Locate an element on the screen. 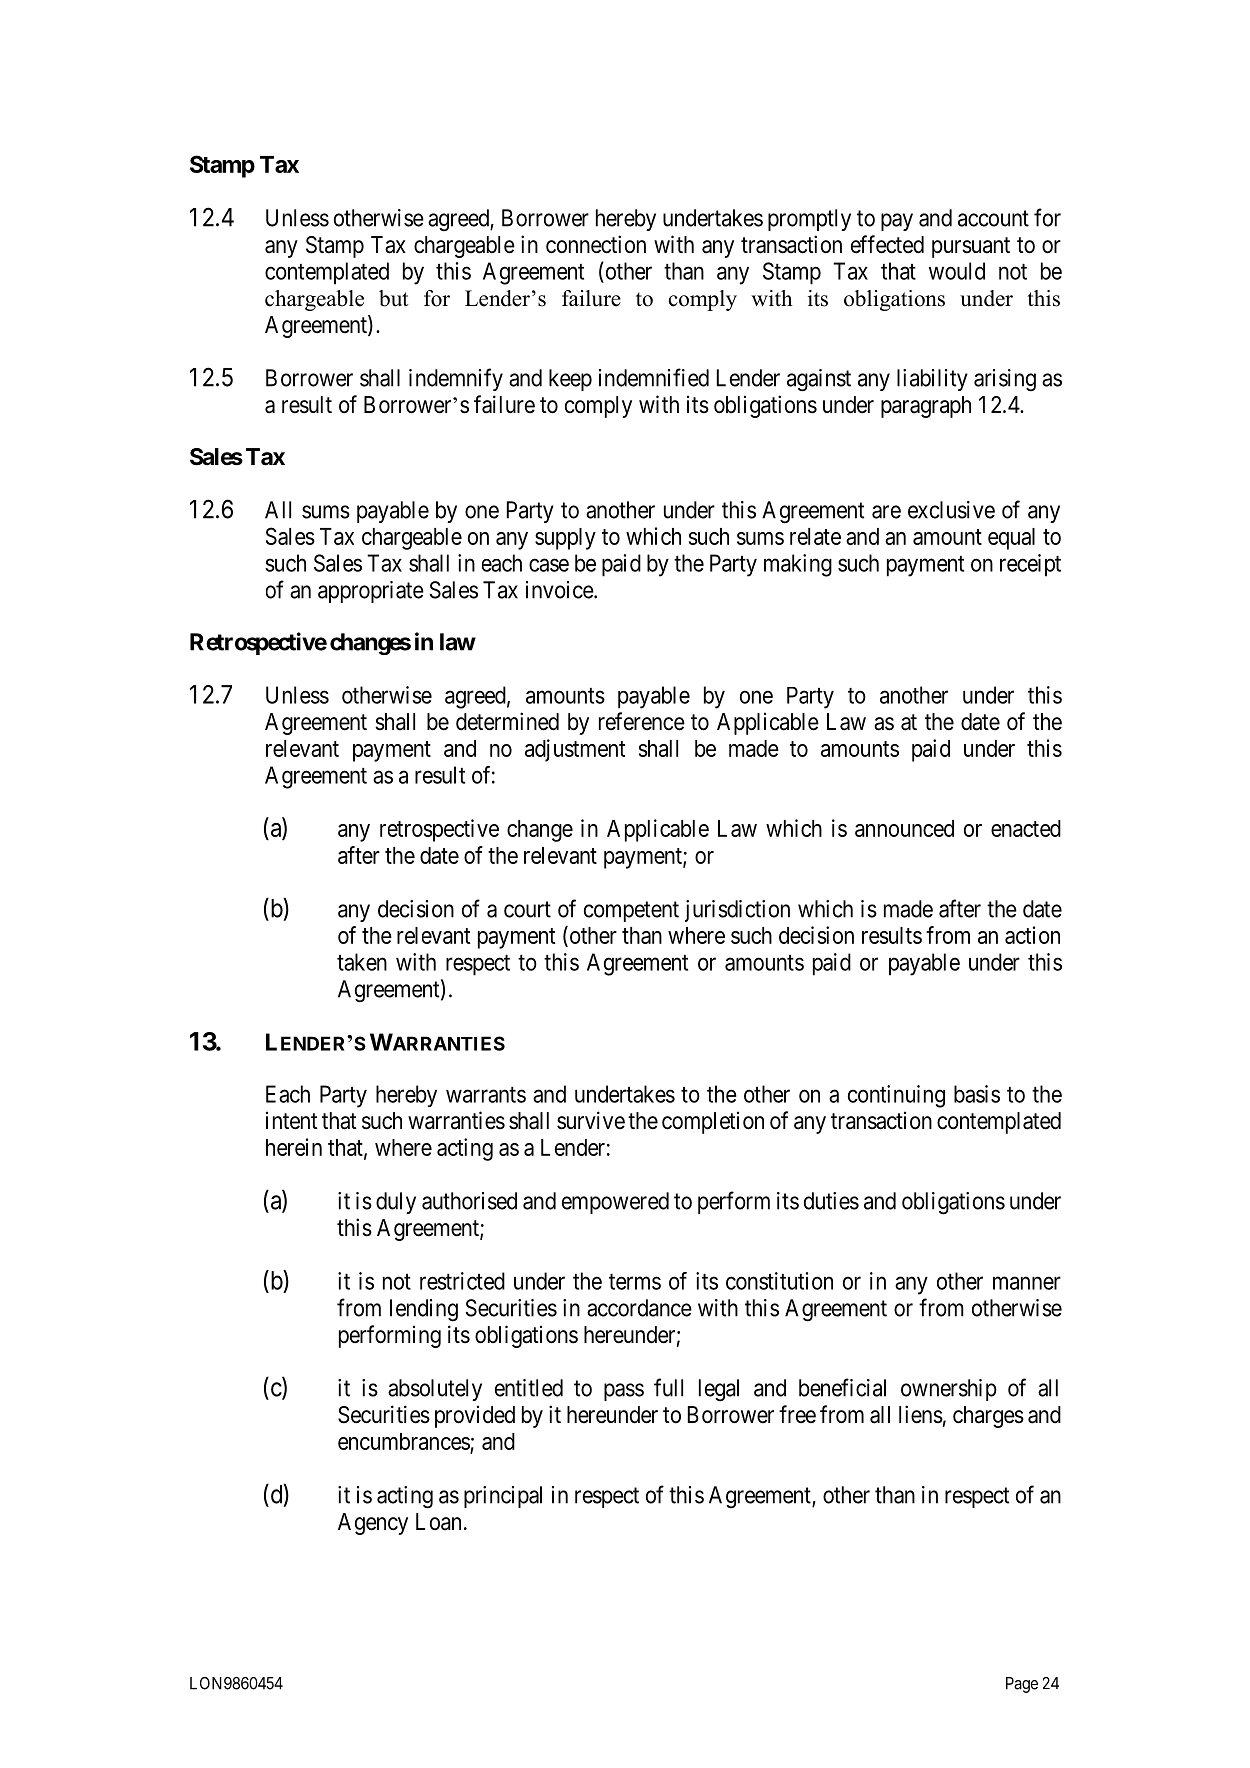  would is located at coordinates (957, 271).
